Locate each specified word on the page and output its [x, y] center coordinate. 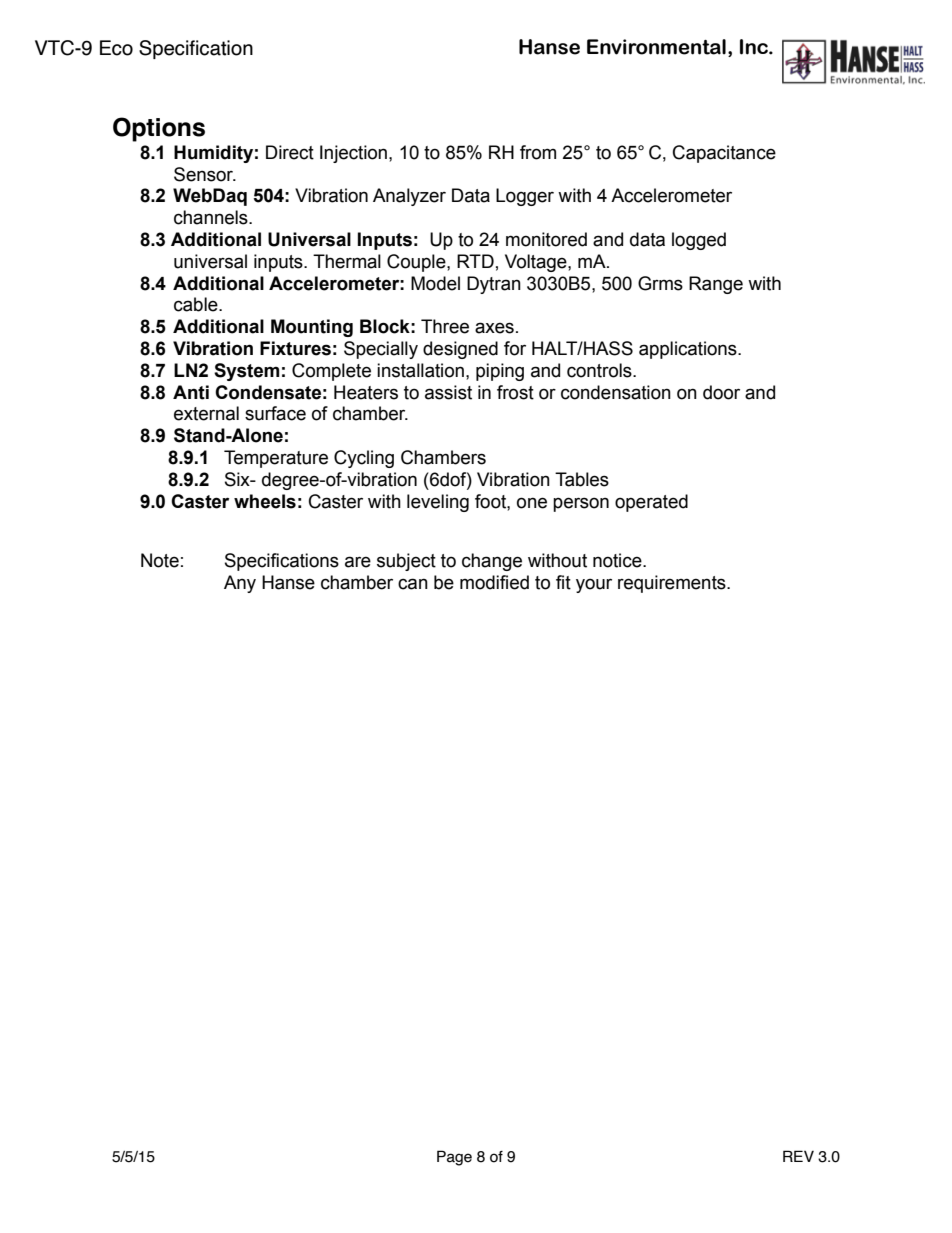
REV [798, 1156]
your [594, 585]
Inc [755, 47]
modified [494, 582]
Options [159, 129]
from [538, 152]
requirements [673, 584]
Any [240, 584]
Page [454, 1158]
